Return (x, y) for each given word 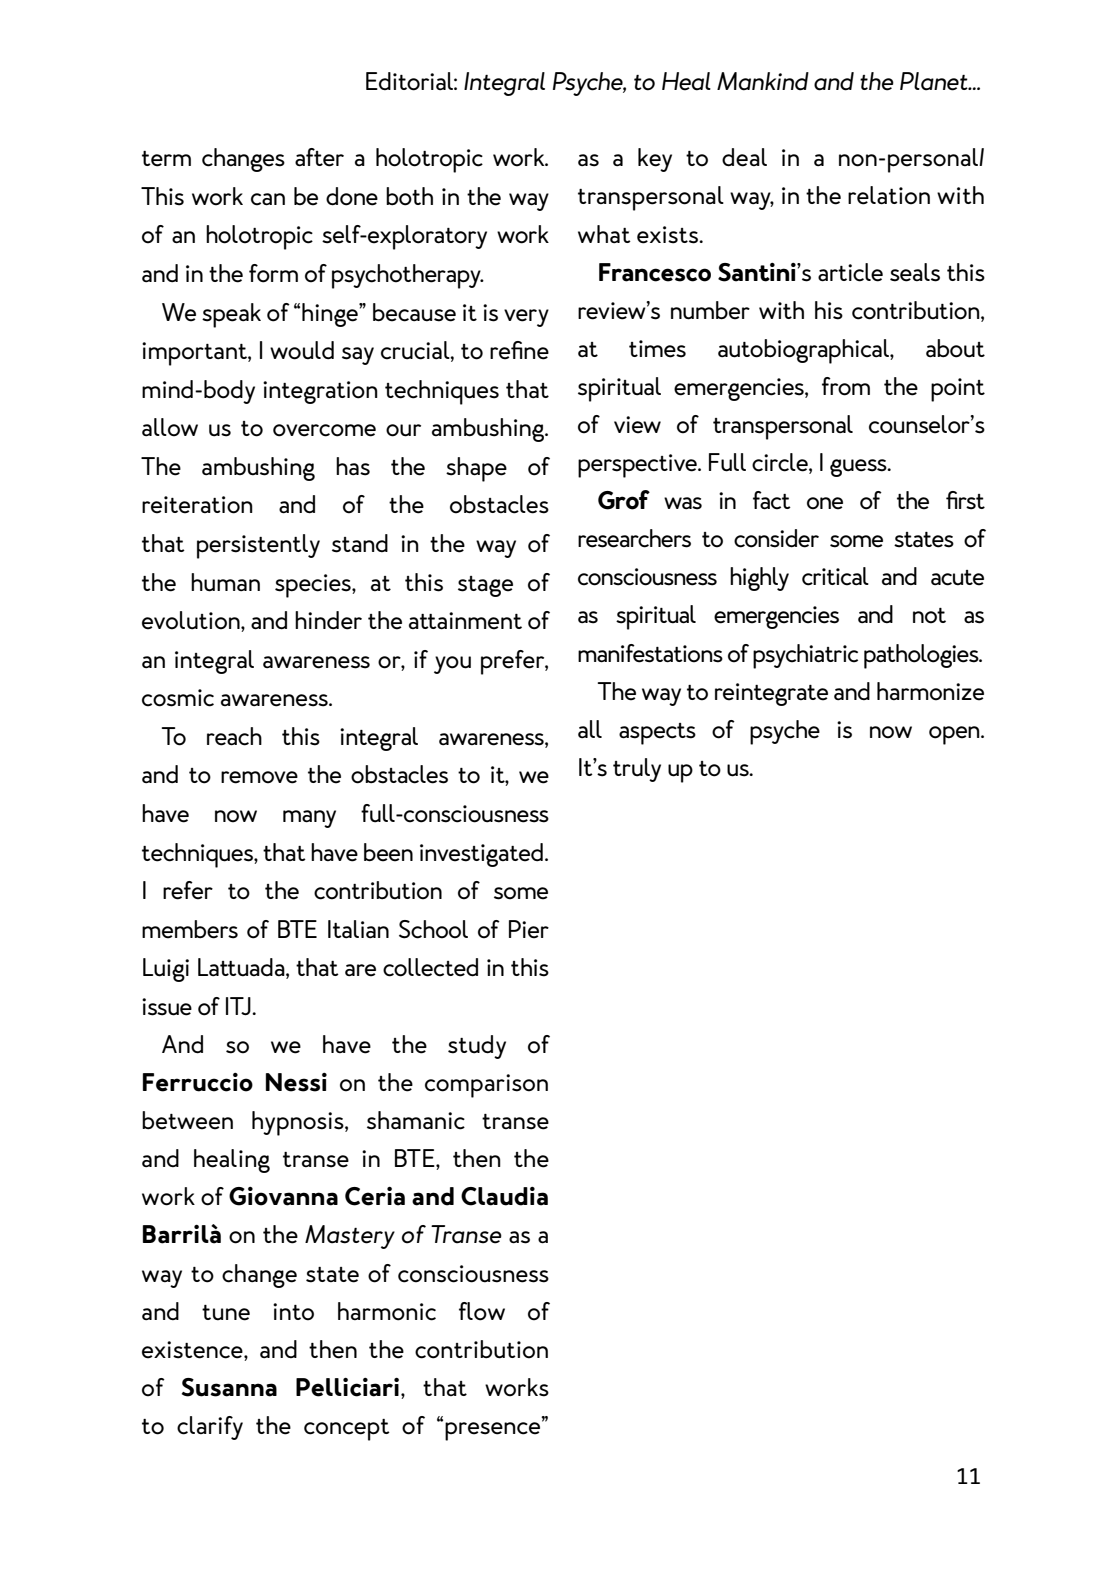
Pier (529, 929)
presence (494, 1430)
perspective (639, 466)
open (955, 735)
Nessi (296, 1082)
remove (259, 777)
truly (637, 770)
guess (859, 468)
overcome (324, 430)
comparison (486, 1086)
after (319, 157)
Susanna (229, 1387)
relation (889, 195)
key (655, 160)
